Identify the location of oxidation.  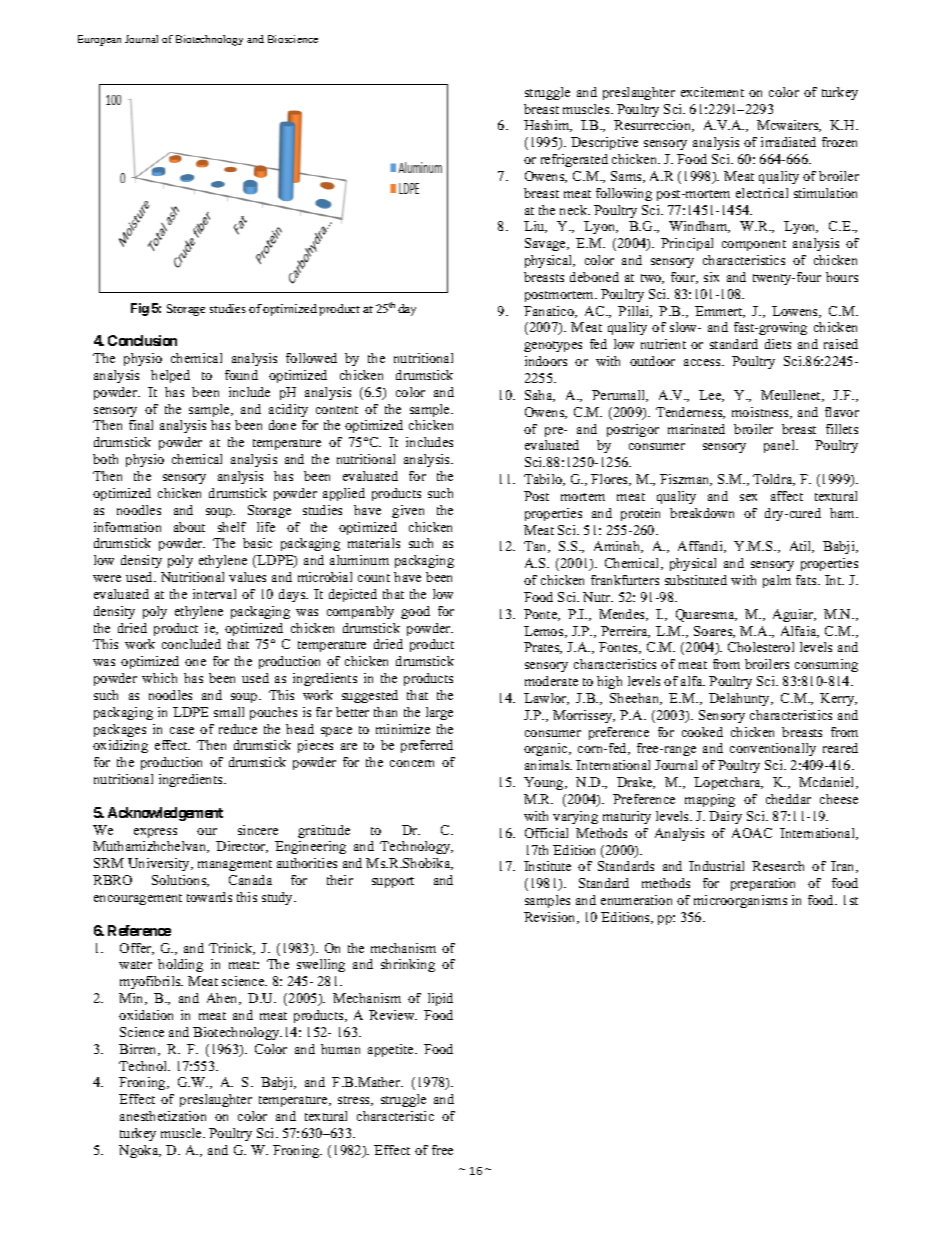
(146, 1015).
